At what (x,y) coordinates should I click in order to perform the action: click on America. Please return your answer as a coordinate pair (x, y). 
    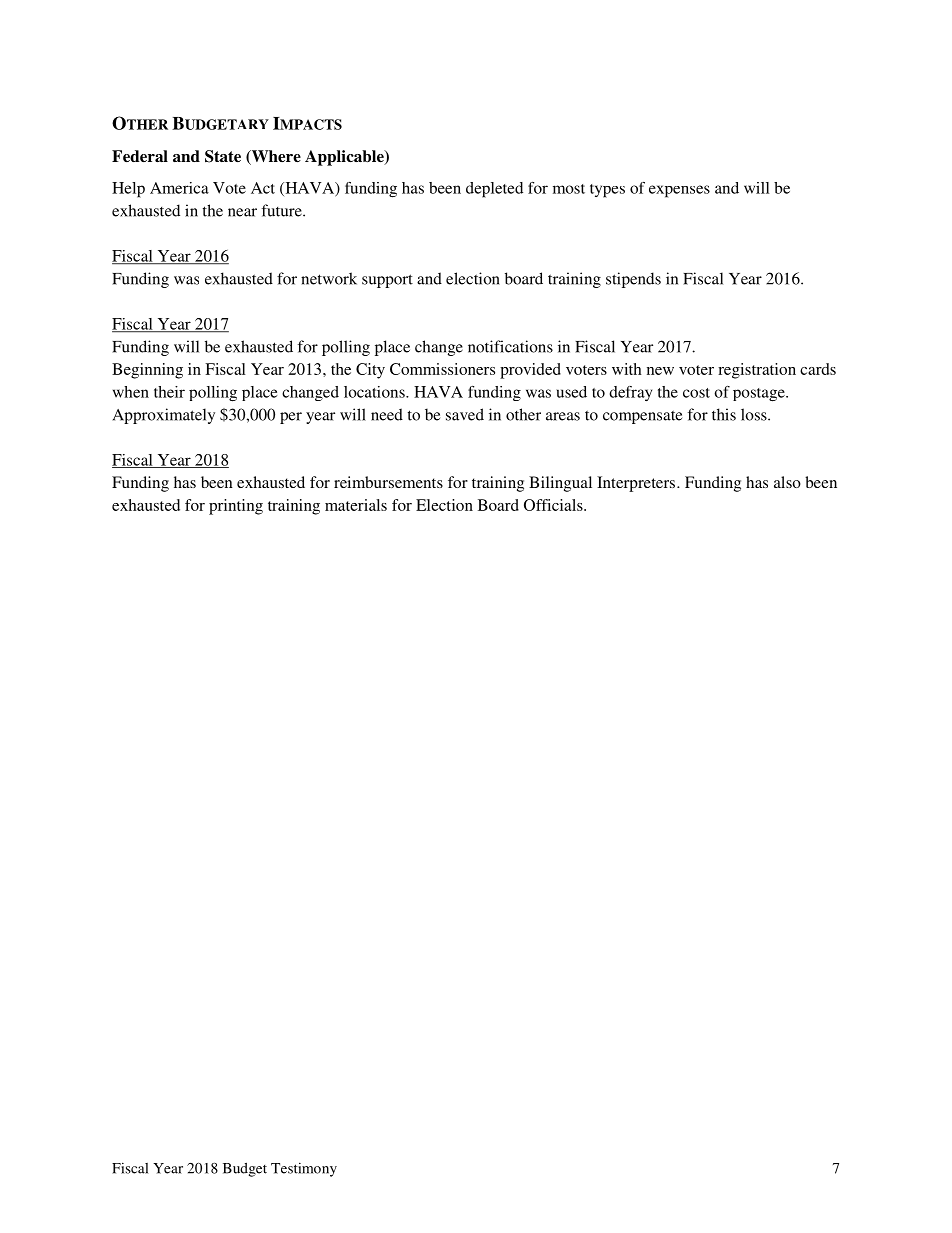
    Looking at the image, I should click on (179, 188).
